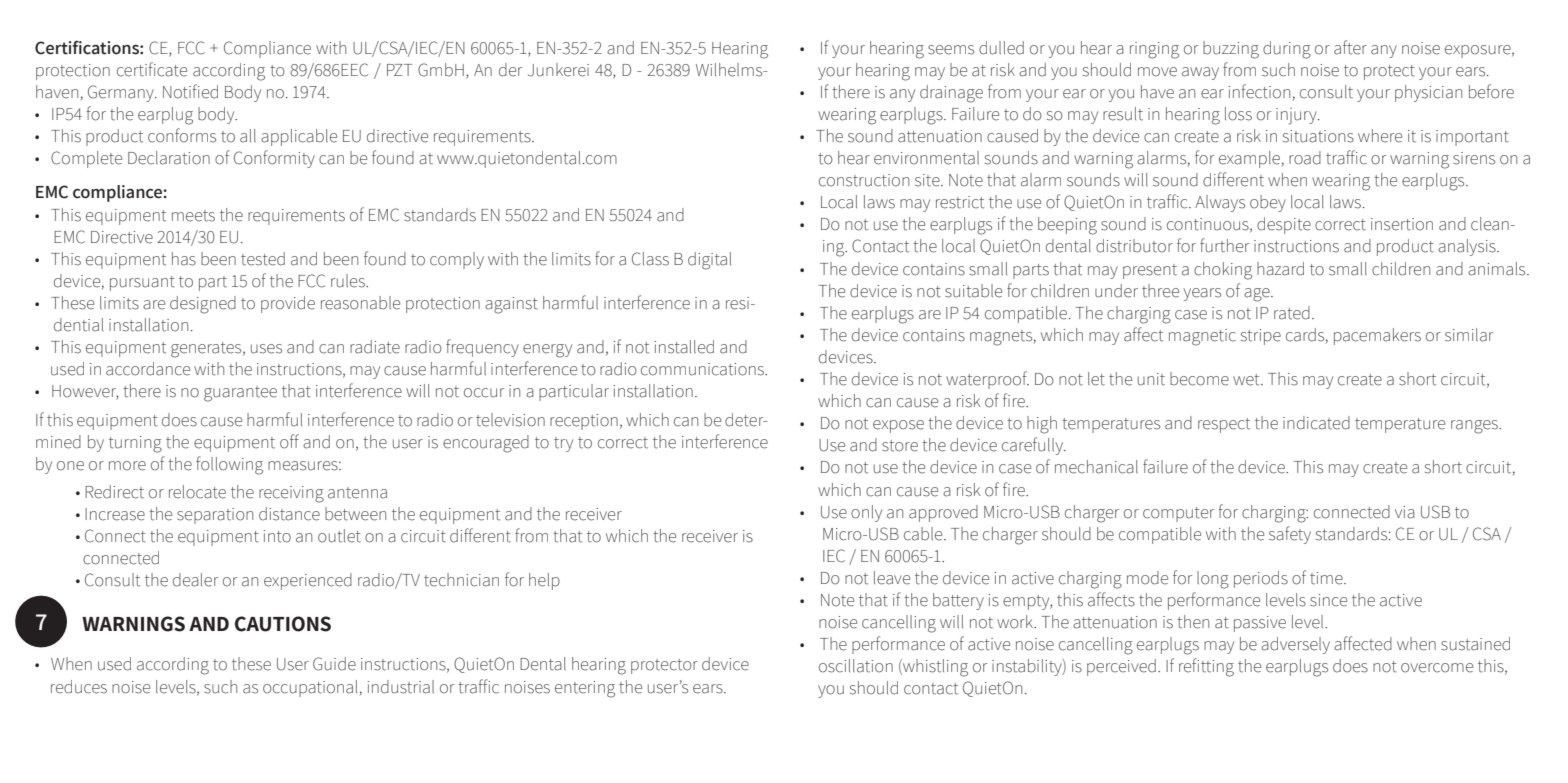 The height and width of the image is (783, 1568). What do you see at coordinates (193, 216) in the image?
I see `meets` at bounding box center [193, 216].
